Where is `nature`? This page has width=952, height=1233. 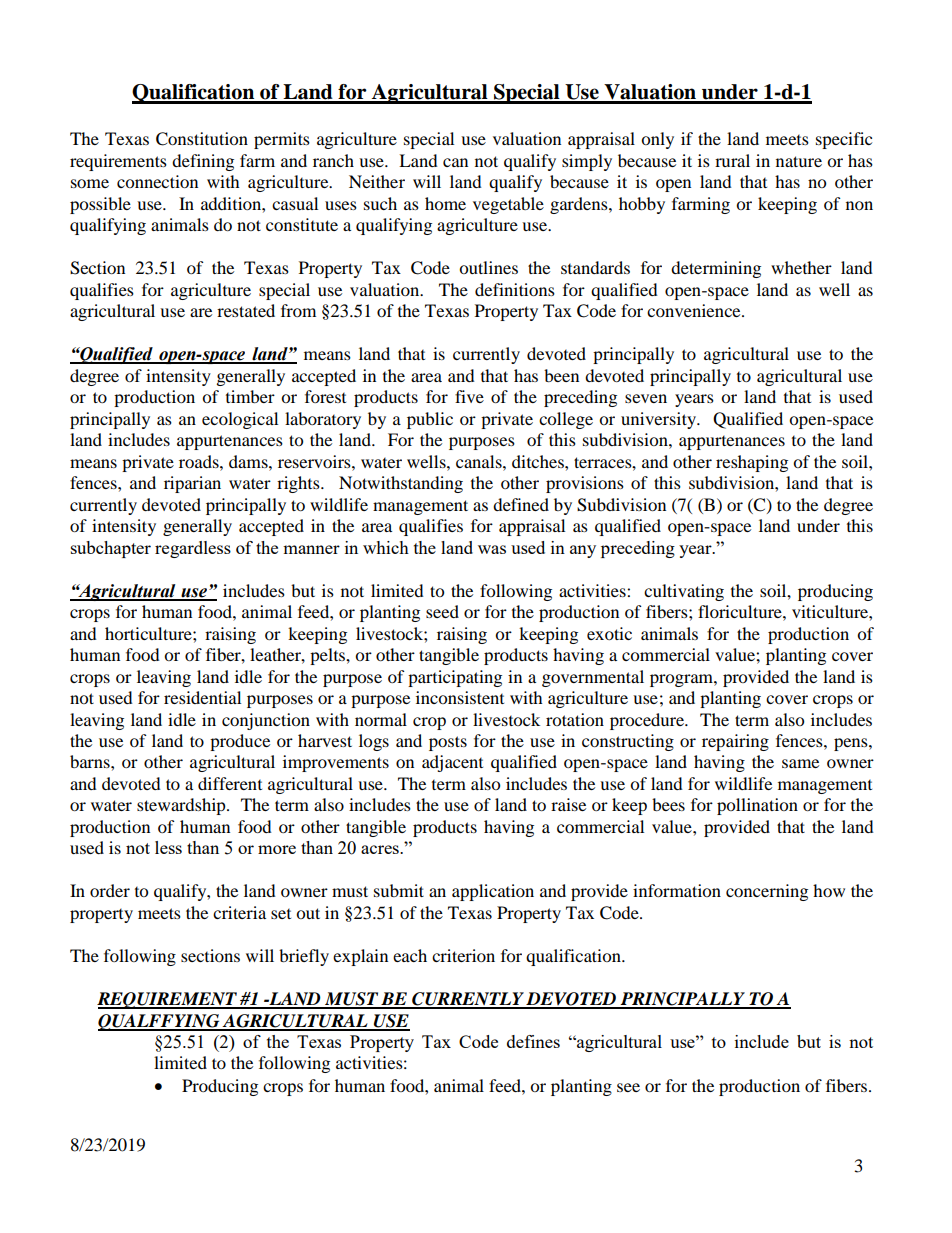
nature is located at coordinates (799, 161).
